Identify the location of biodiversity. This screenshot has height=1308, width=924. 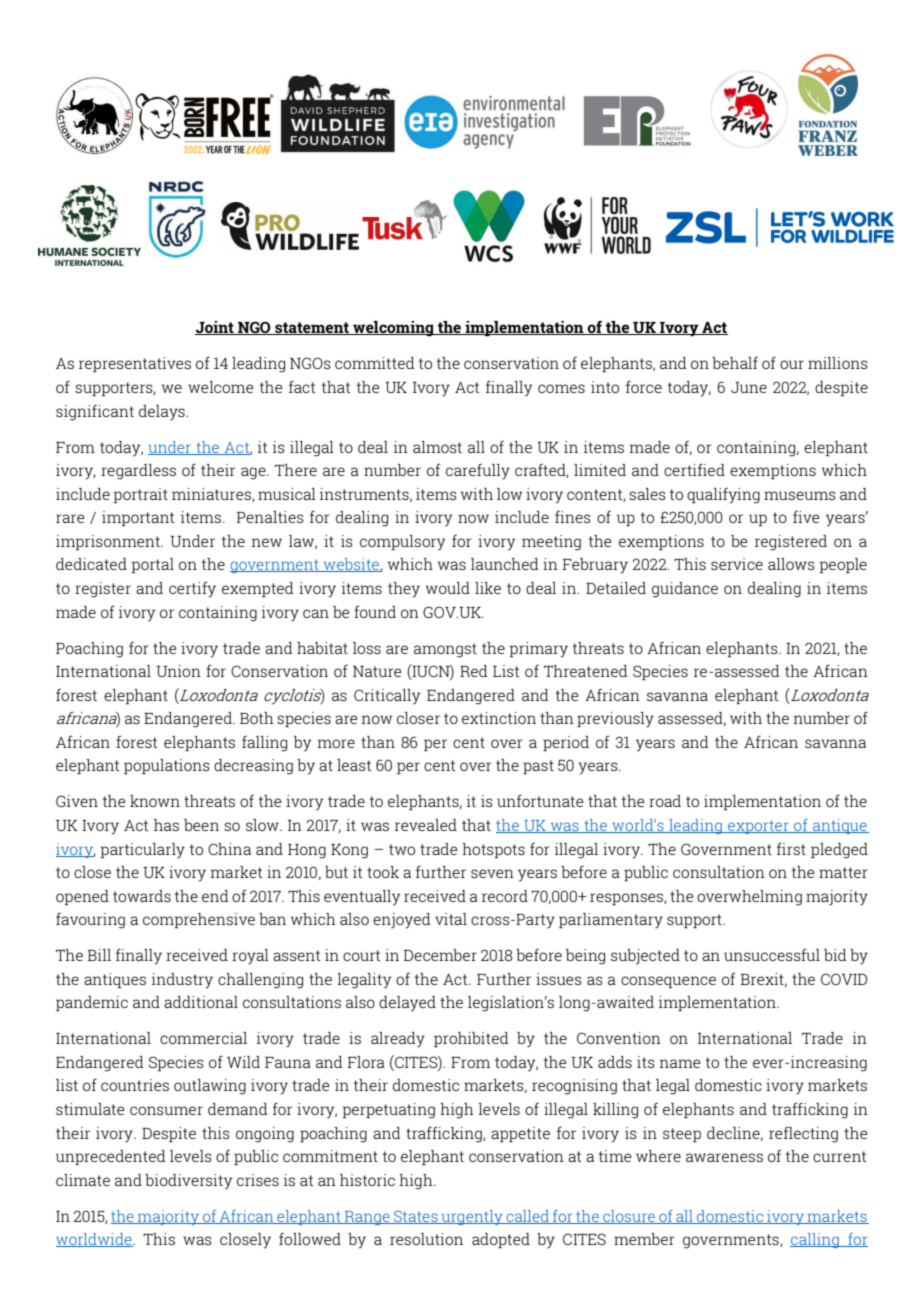
(188, 1182).
